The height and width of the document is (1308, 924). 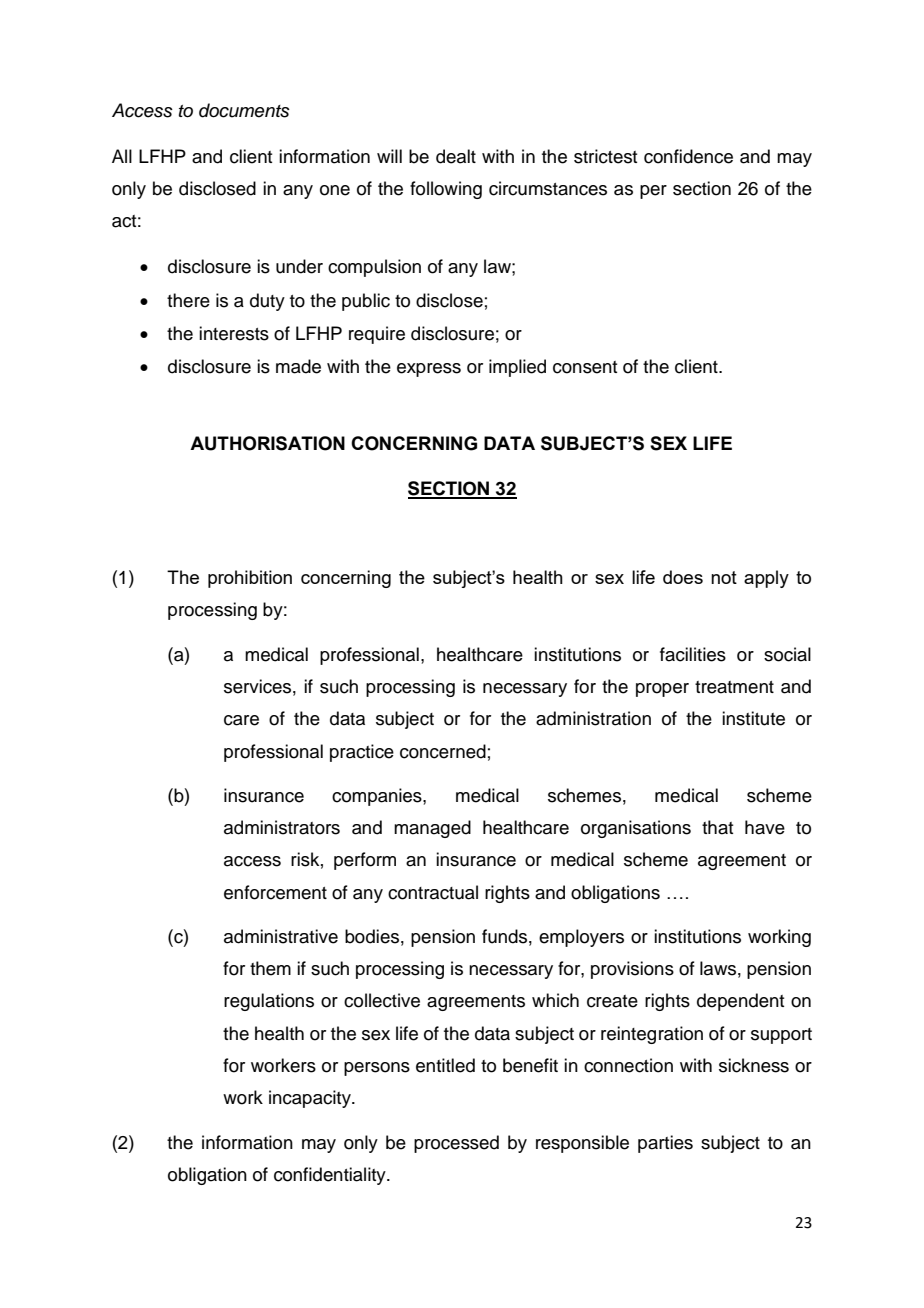 What do you see at coordinates (244, 110) in the document?
I see `documents` at bounding box center [244, 110].
